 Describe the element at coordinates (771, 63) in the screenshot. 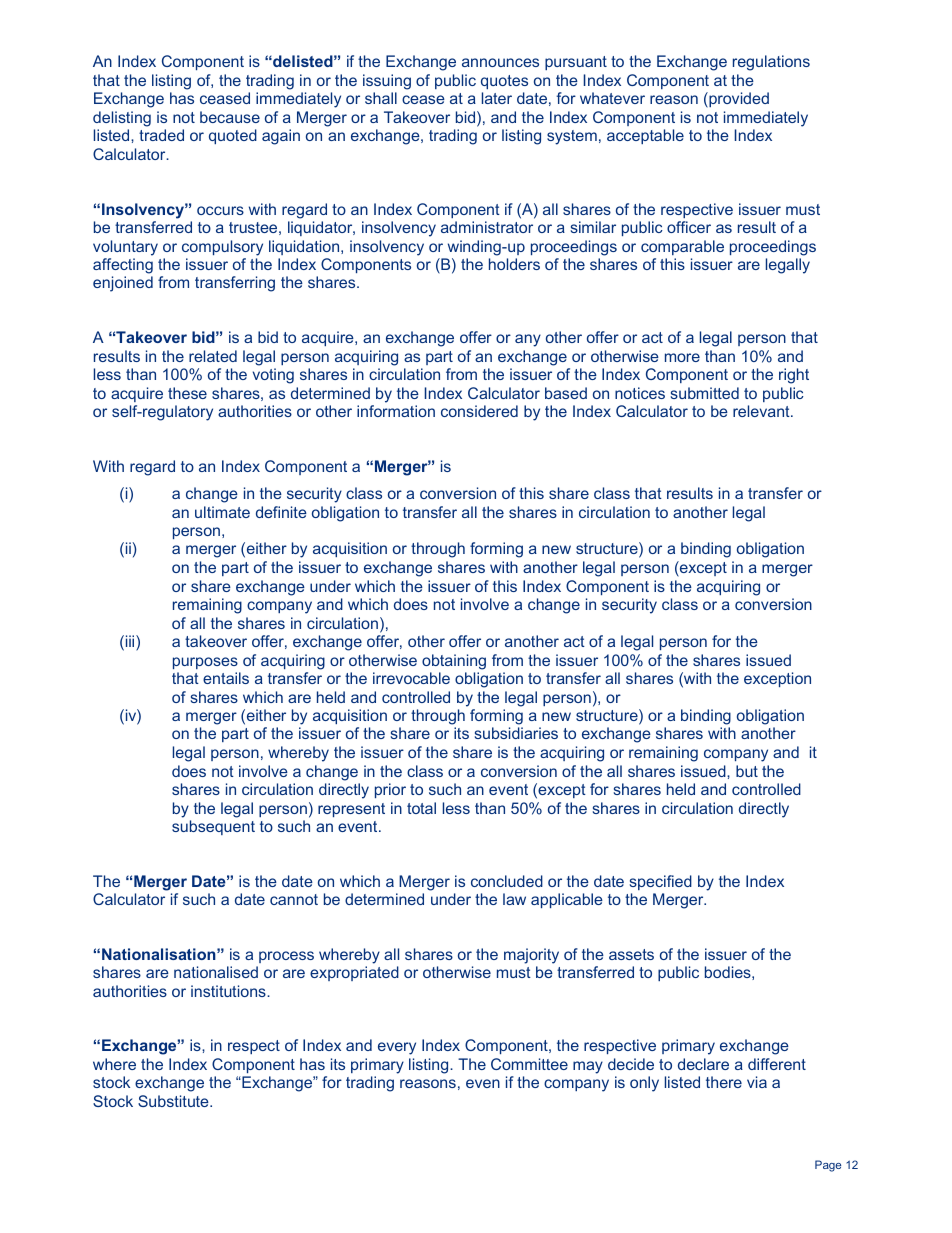

I see `regulations` at that location.
